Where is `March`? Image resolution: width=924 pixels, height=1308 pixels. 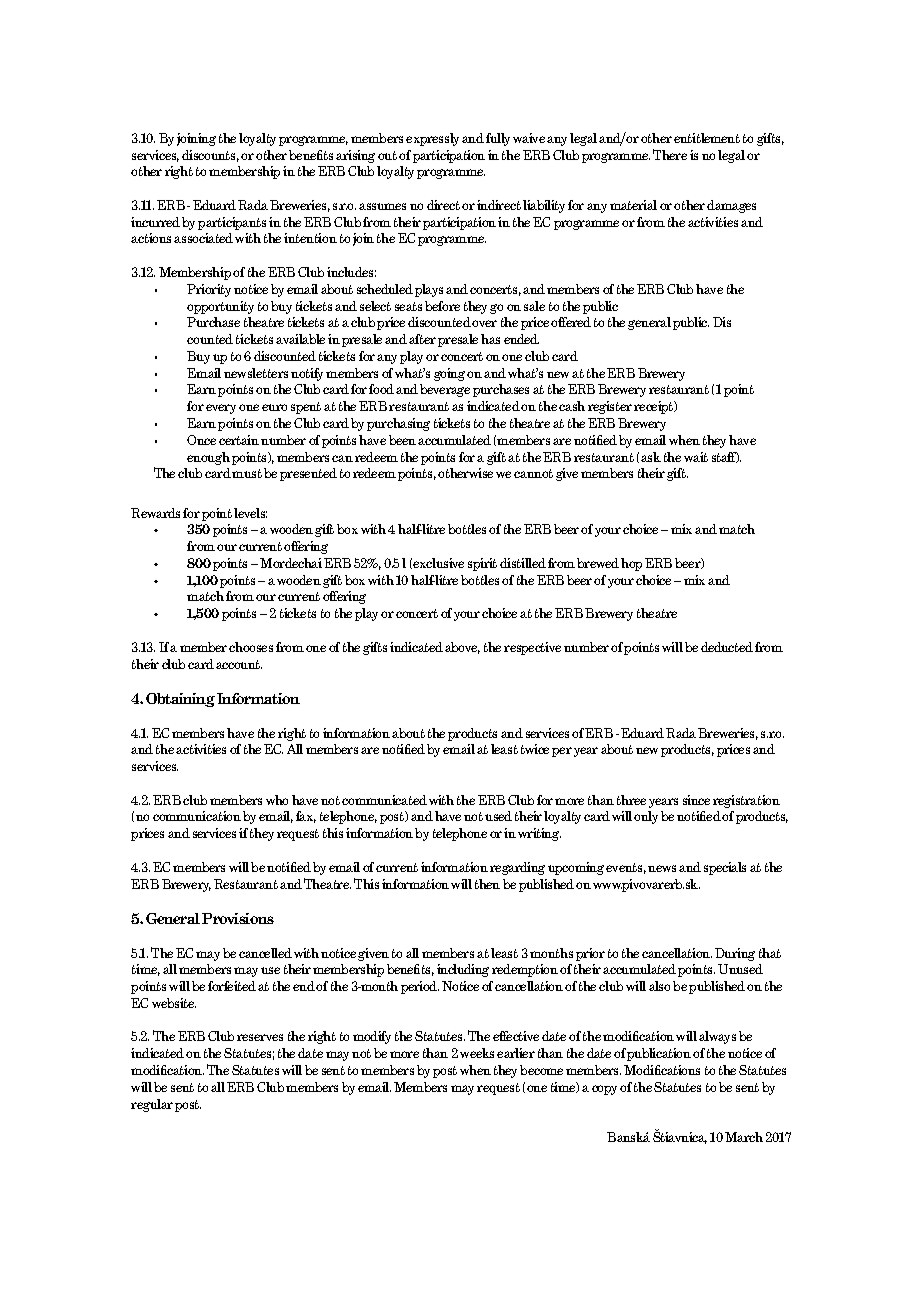
March is located at coordinates (744, 1137).
